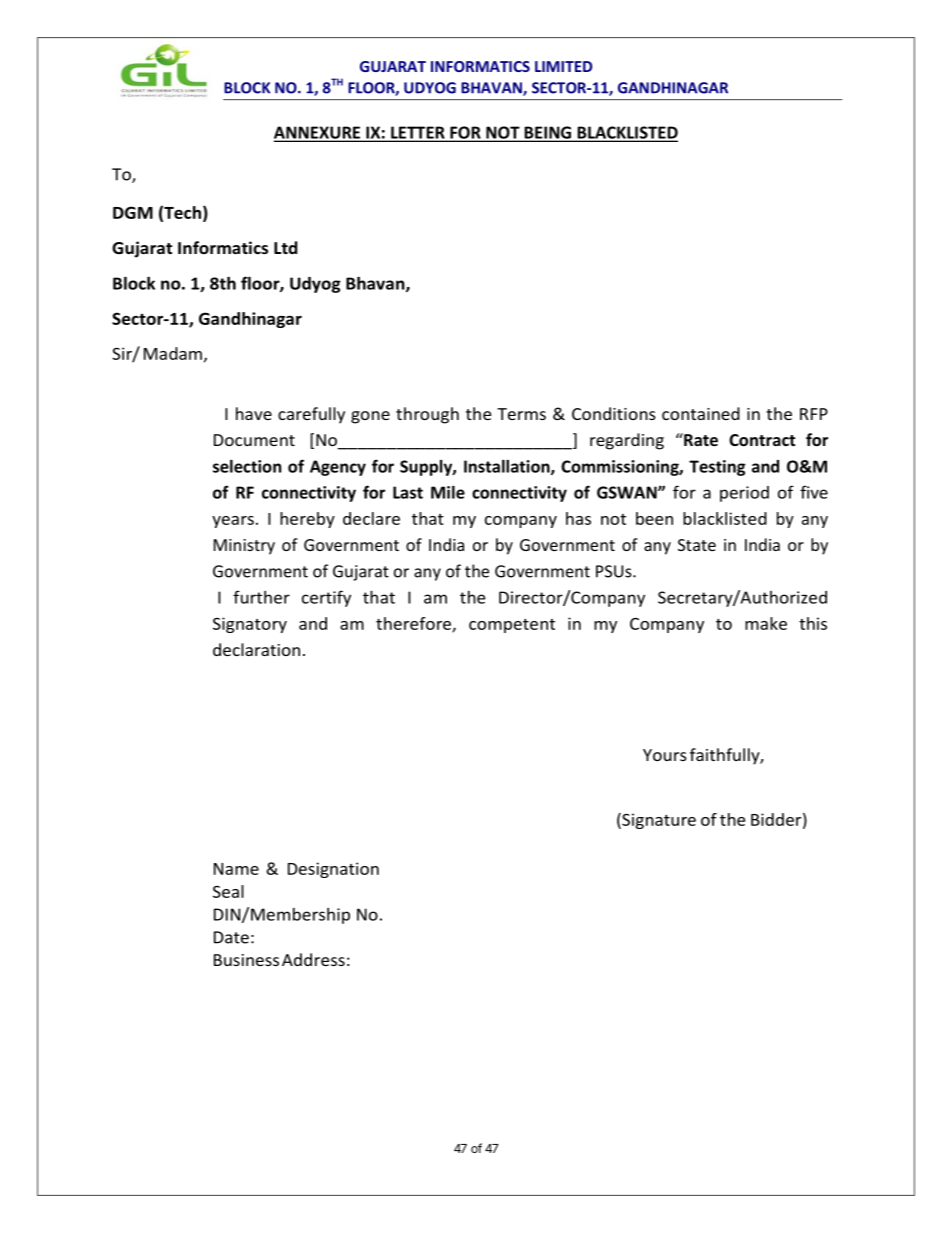 The height and width of the screenshot is (1233, 952). What do you see at coordinates (333, 870) in the screenshot?
I see `Designation` at bounding box center [333, 870].
